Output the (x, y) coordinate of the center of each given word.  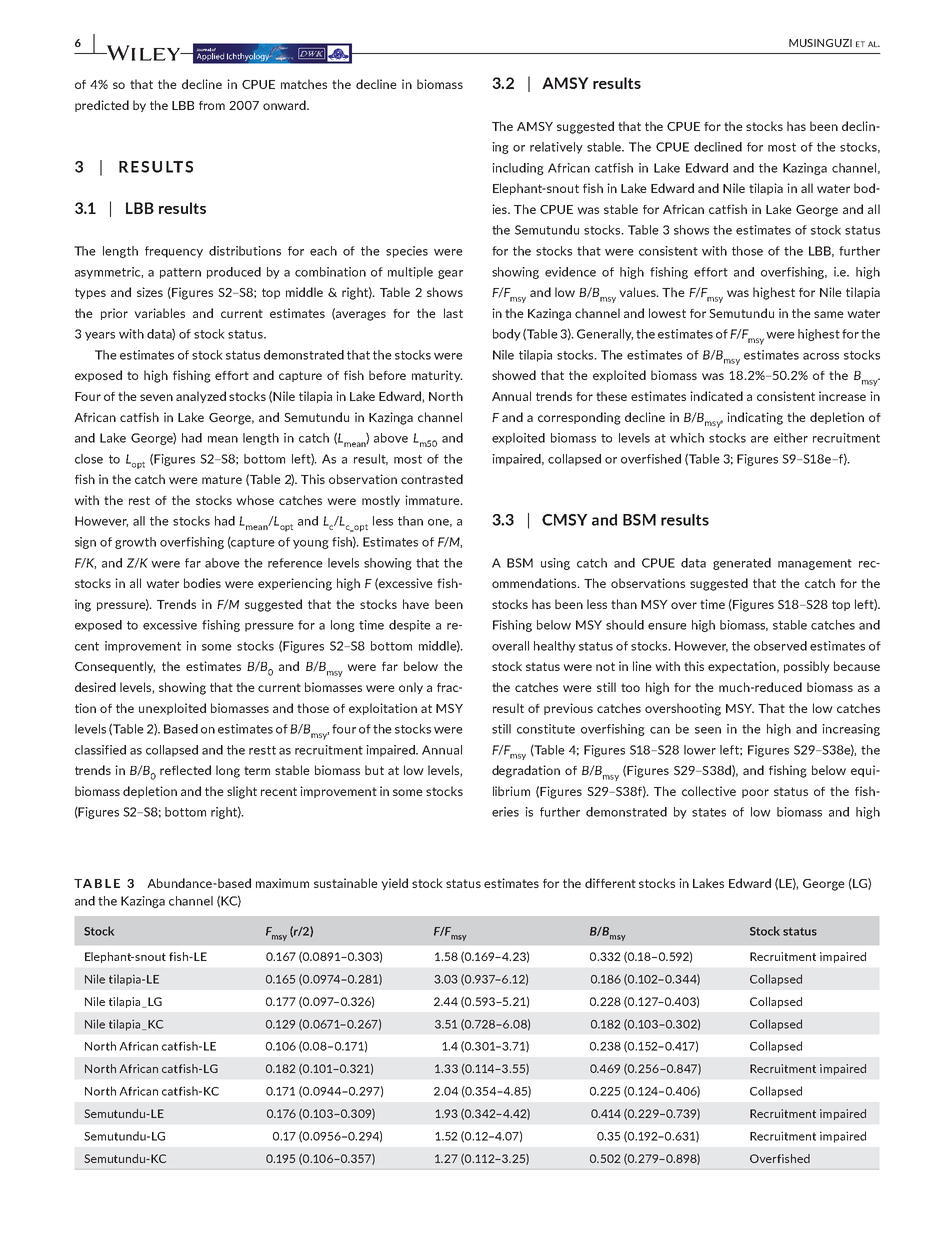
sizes (150, 292)
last (453, 313)
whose (255, 500)
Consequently (115, 667)
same (829, 314)
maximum (282, 883)
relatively (556, 148)
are (760, 439)
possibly (807, 667)
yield (394, 884)
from (212, 105)
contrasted (432, 479)
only (411, 688)
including (518, 169)
